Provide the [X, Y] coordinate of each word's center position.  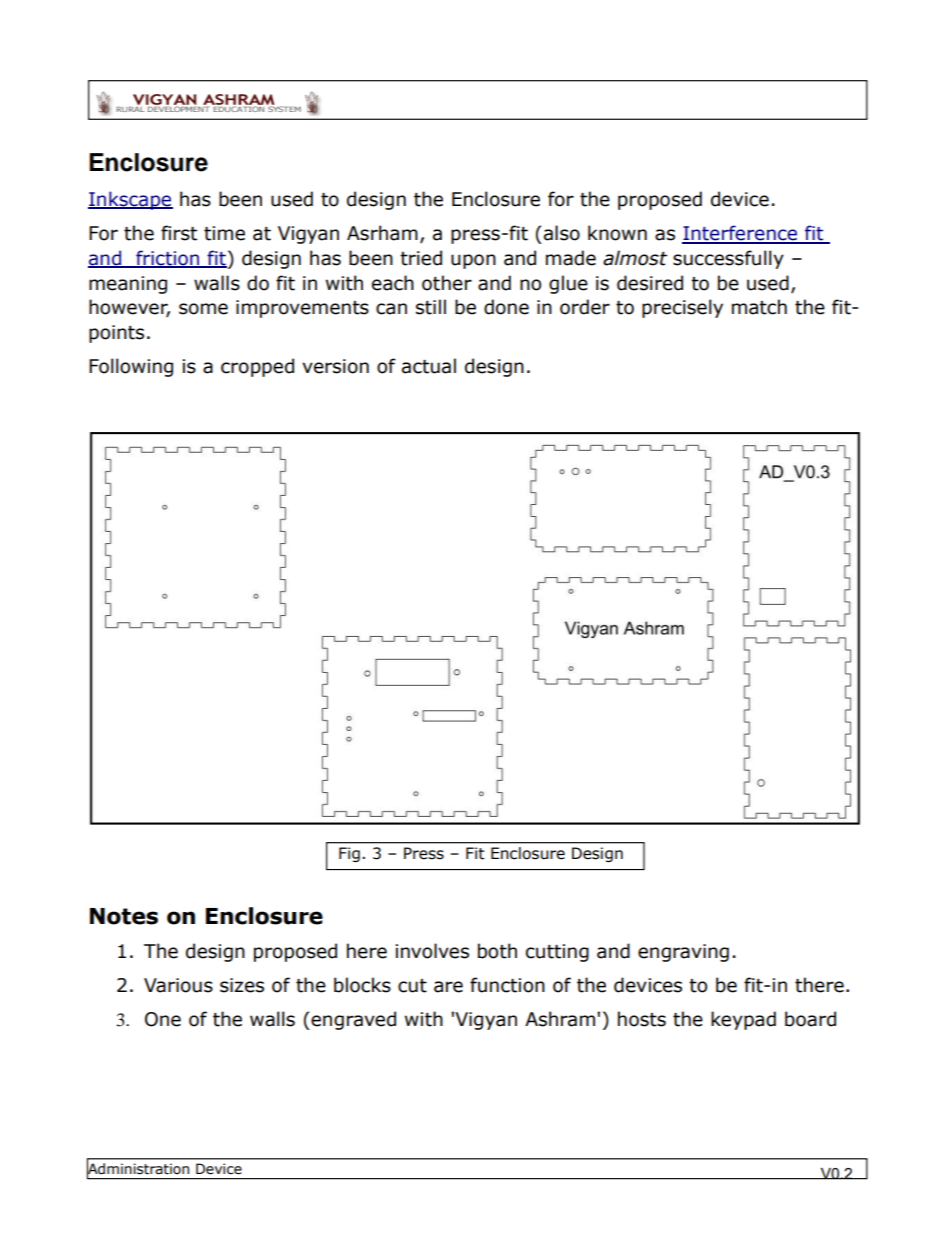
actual [429, 366]
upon [473, 261]
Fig [349, 854]
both [497, 951]
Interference [741, 234]
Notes [124, 916]
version [335, 366]
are [448, 987]
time [224, 233]
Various [178, 985]
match [759, 307]
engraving [683, 953]
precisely [682, 308]
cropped [257, 367]
